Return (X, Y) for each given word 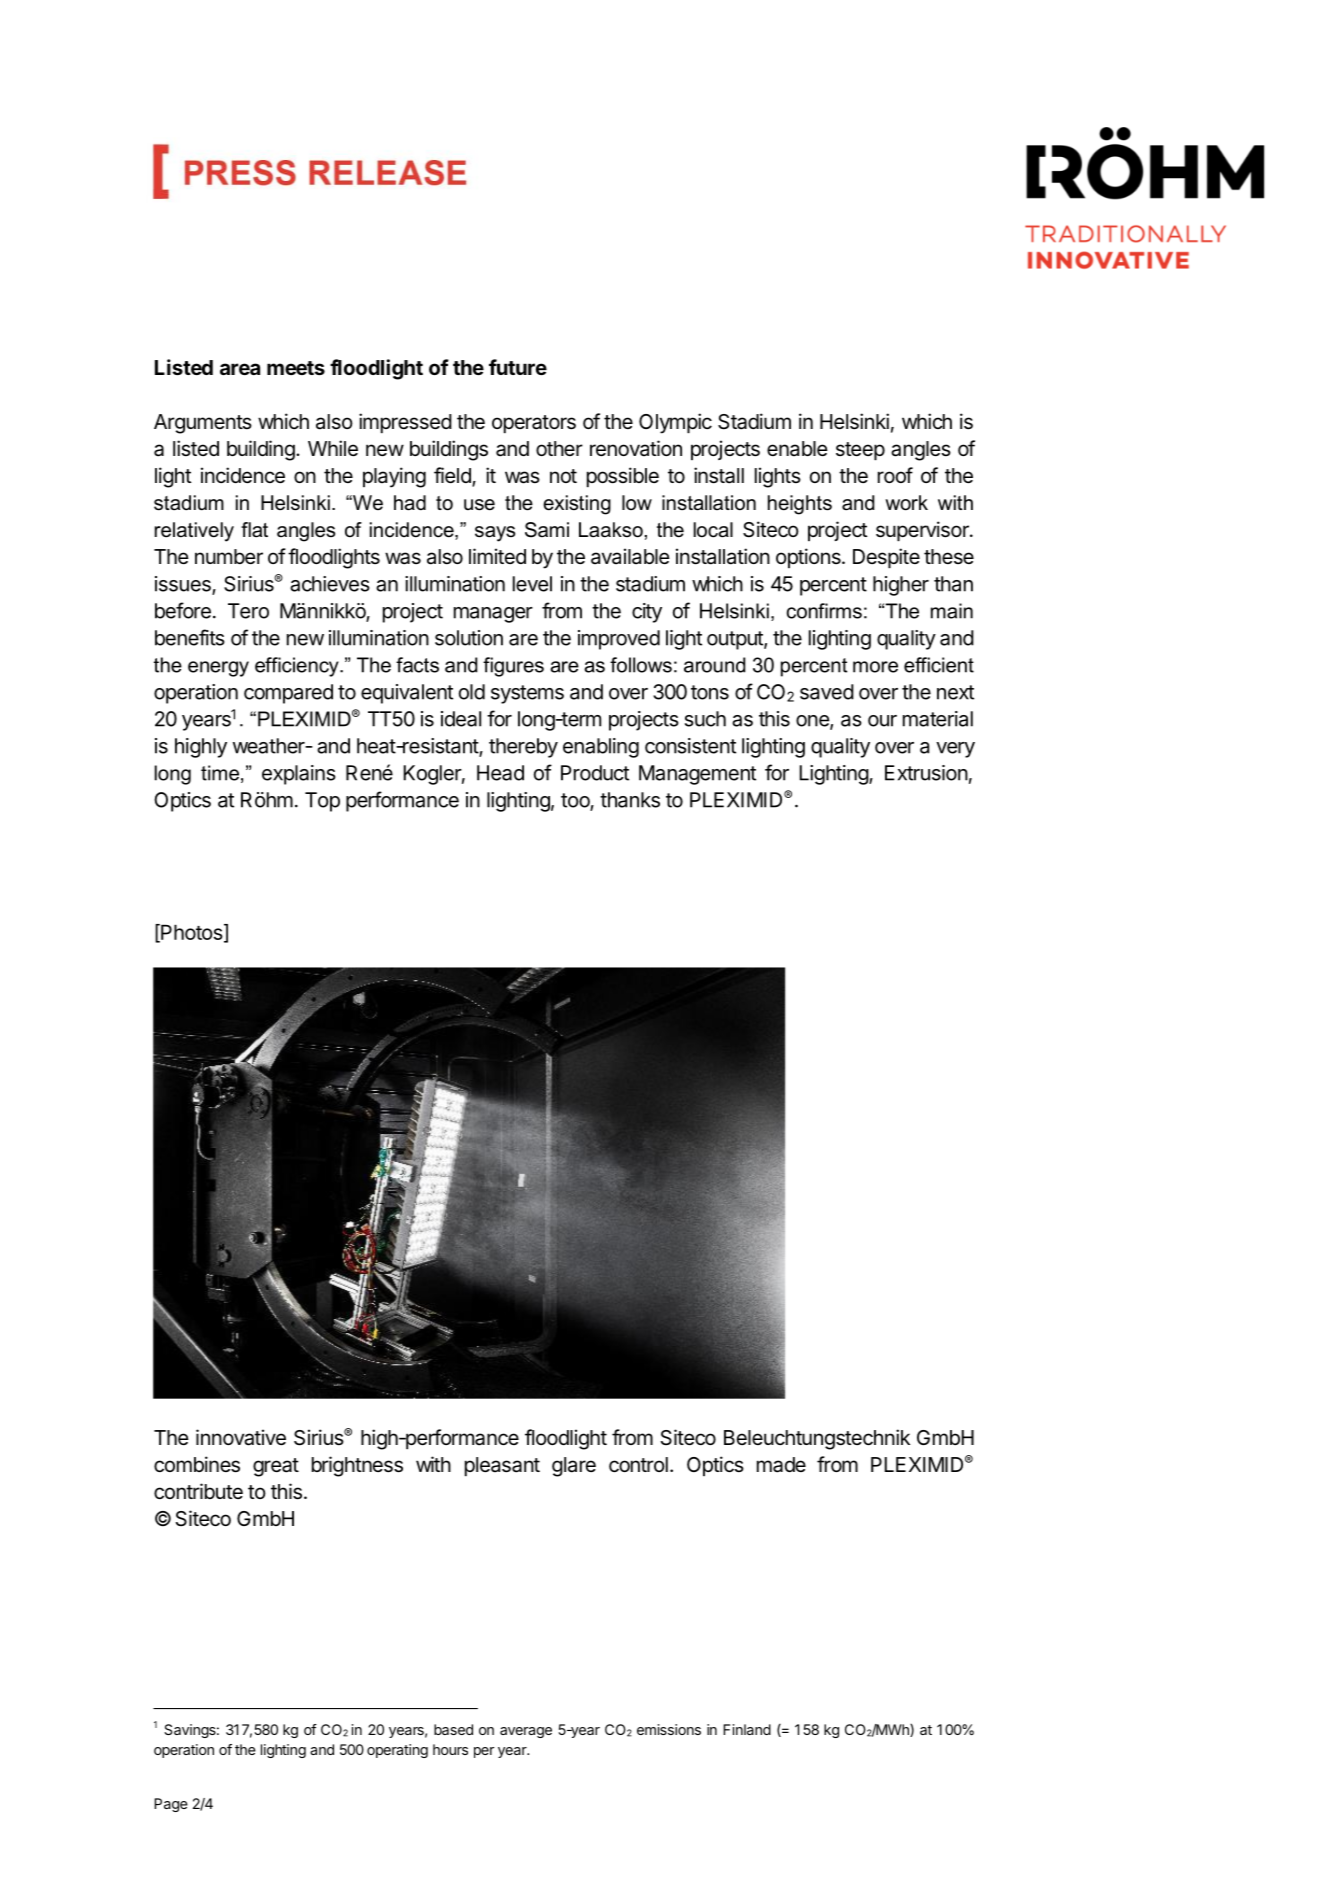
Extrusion (926, 773)
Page (171, 1805)
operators (534, 424)
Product (595, 773)
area (240, 369)
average (526, 1732)
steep (860, 451)
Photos (191, 933)
